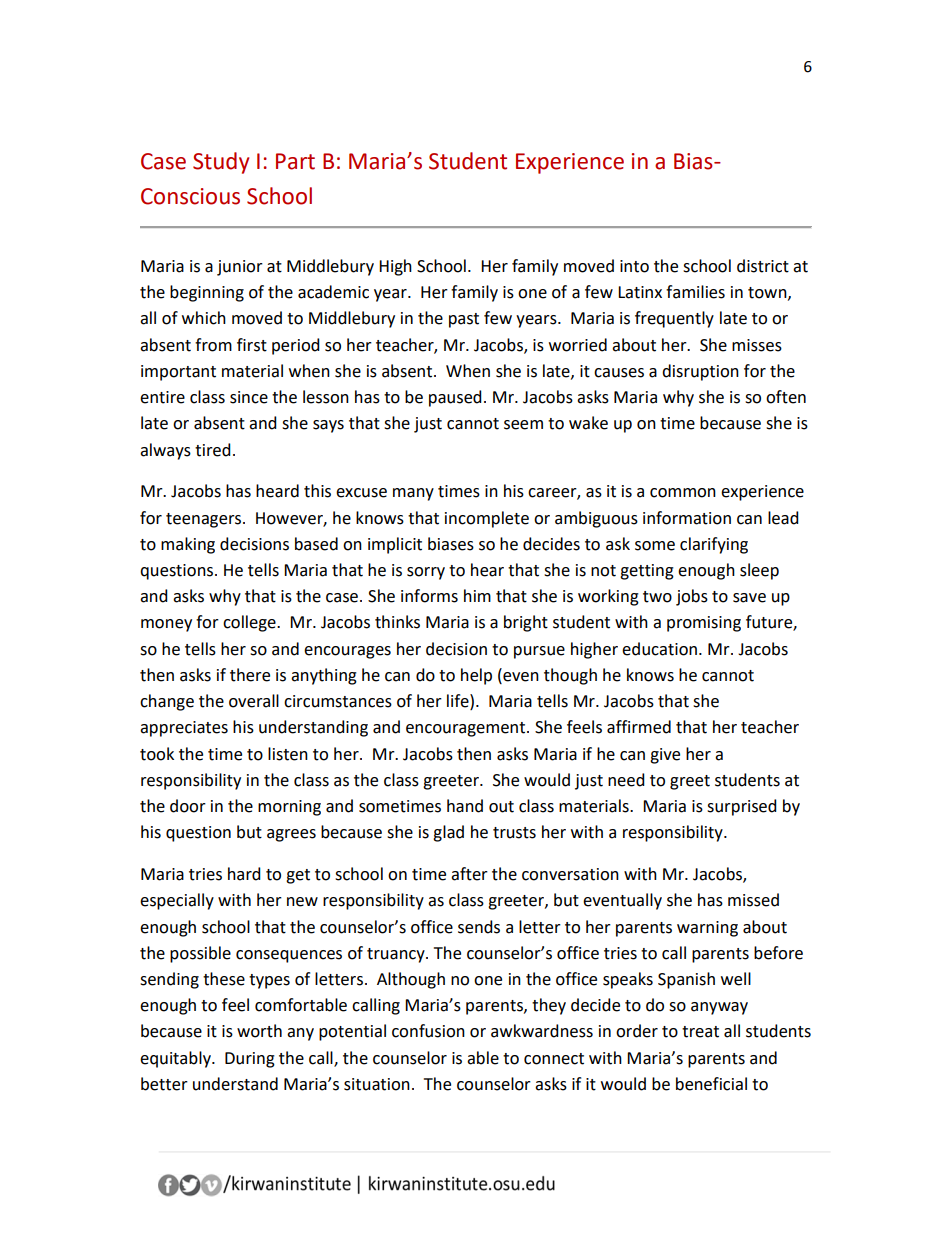  Describe the element at coordinates (250, 623) in the image. I see `college` at that location.
